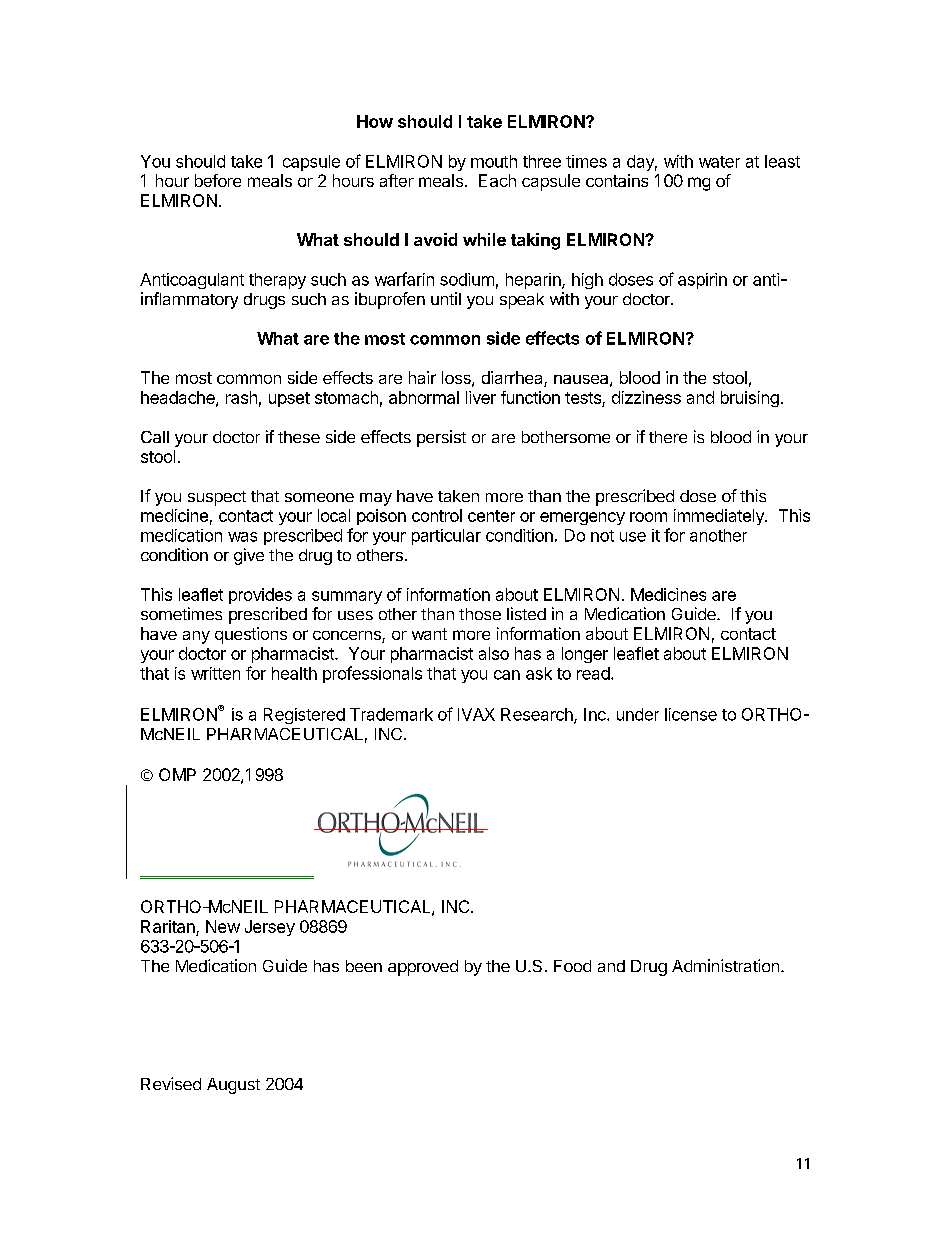 This screenshot has height=1233, width=952. What do you see at coordinates (494, 161) in the screenshot?
I see `mouth` at bounding box center [494, 161].
